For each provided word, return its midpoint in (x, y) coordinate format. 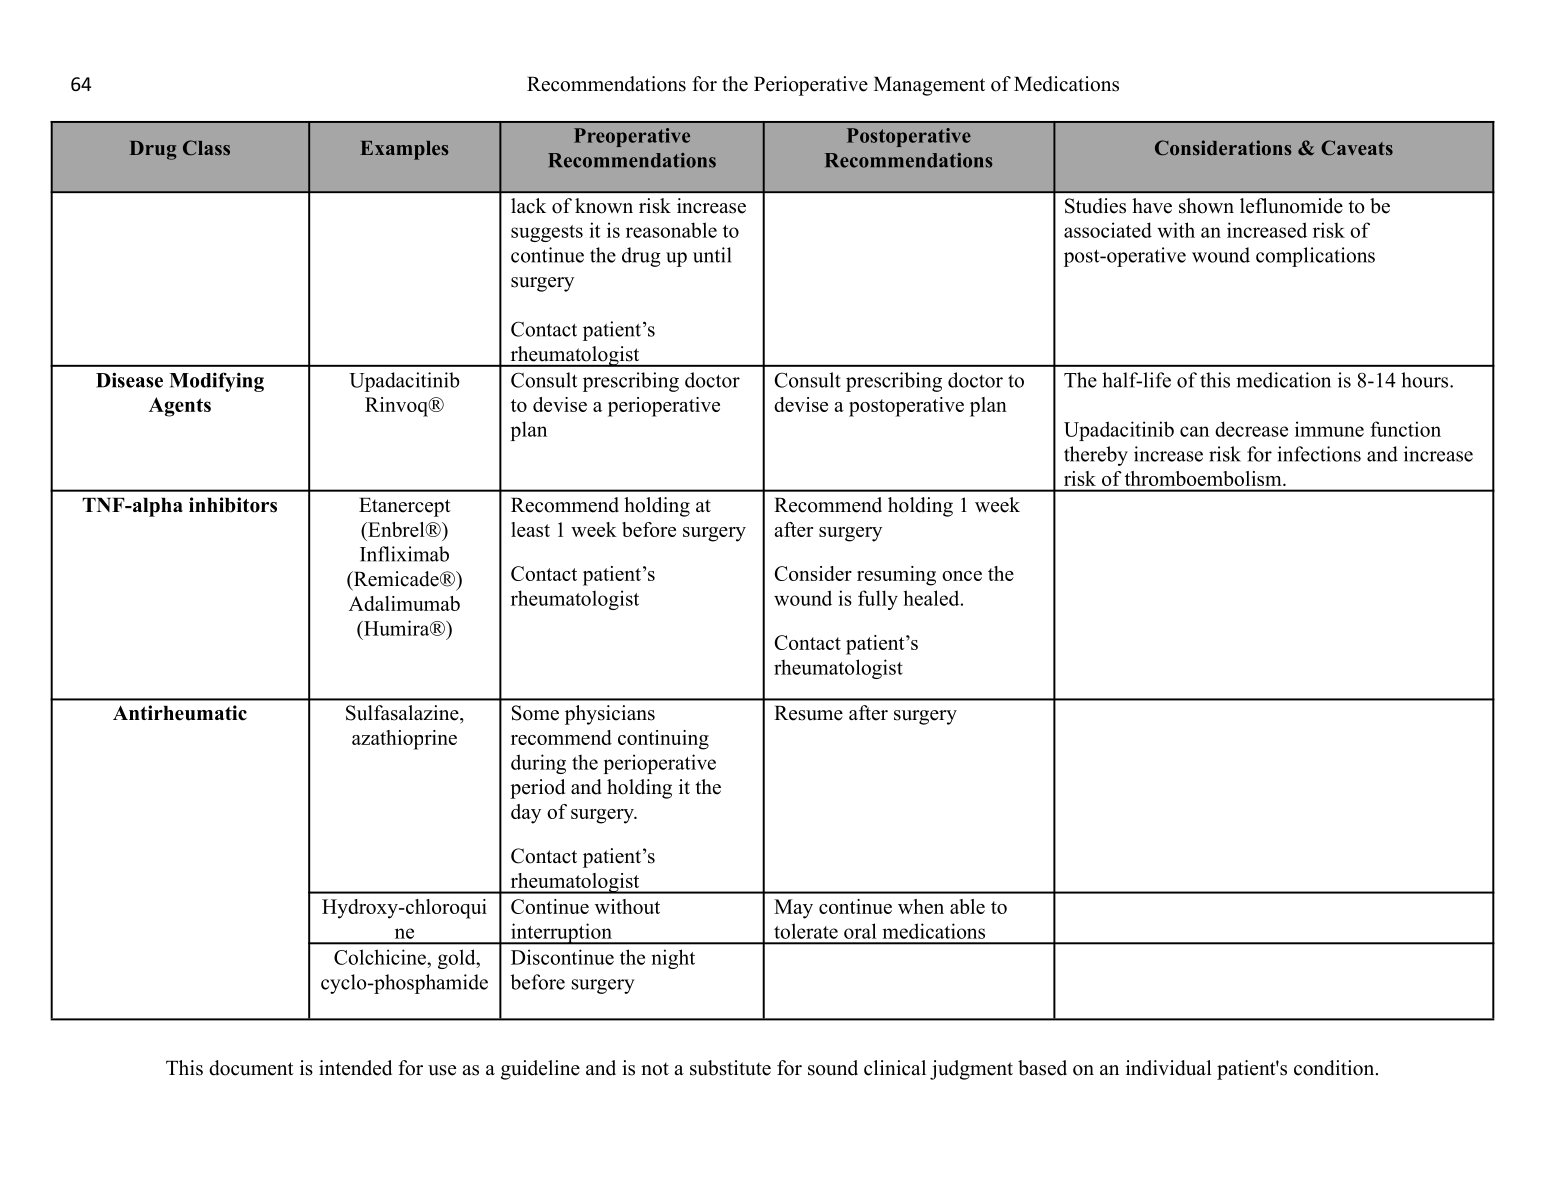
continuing (663, 740)
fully (878, 600)
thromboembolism (1204, 478)
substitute (730, 1068)
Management (929, 86)
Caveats (1357, 148)
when (921, 906)
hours (1426, 380)
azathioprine (404, 740)
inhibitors (233, 505)
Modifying (216, 382)
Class (206, 148)
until (712, 255)
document (251, 1068)
